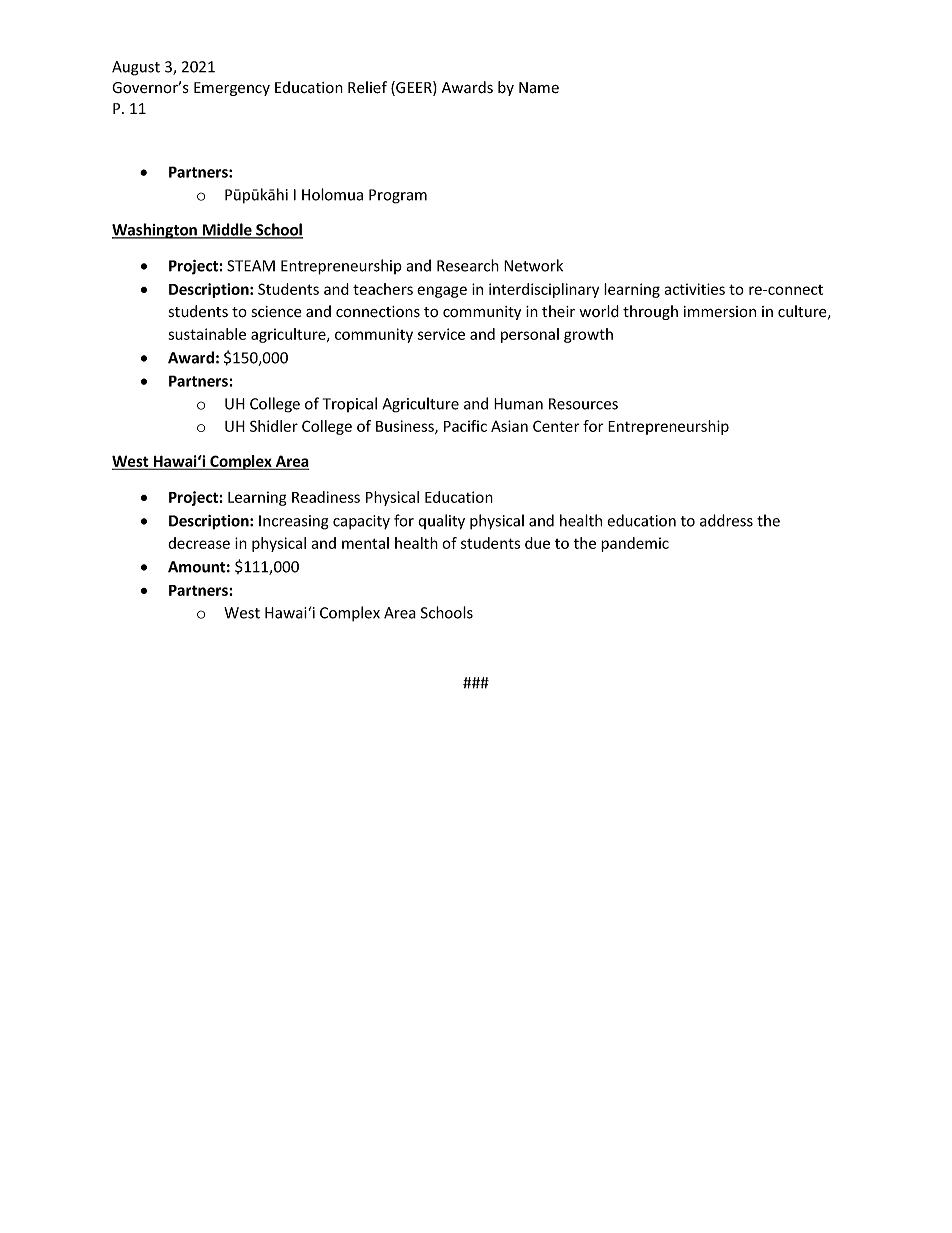 The image size is (952, 1233). What do you see at coordinates (199, 543) in the screenshot?
I see `decrease` at bounding box center [199, 543].
